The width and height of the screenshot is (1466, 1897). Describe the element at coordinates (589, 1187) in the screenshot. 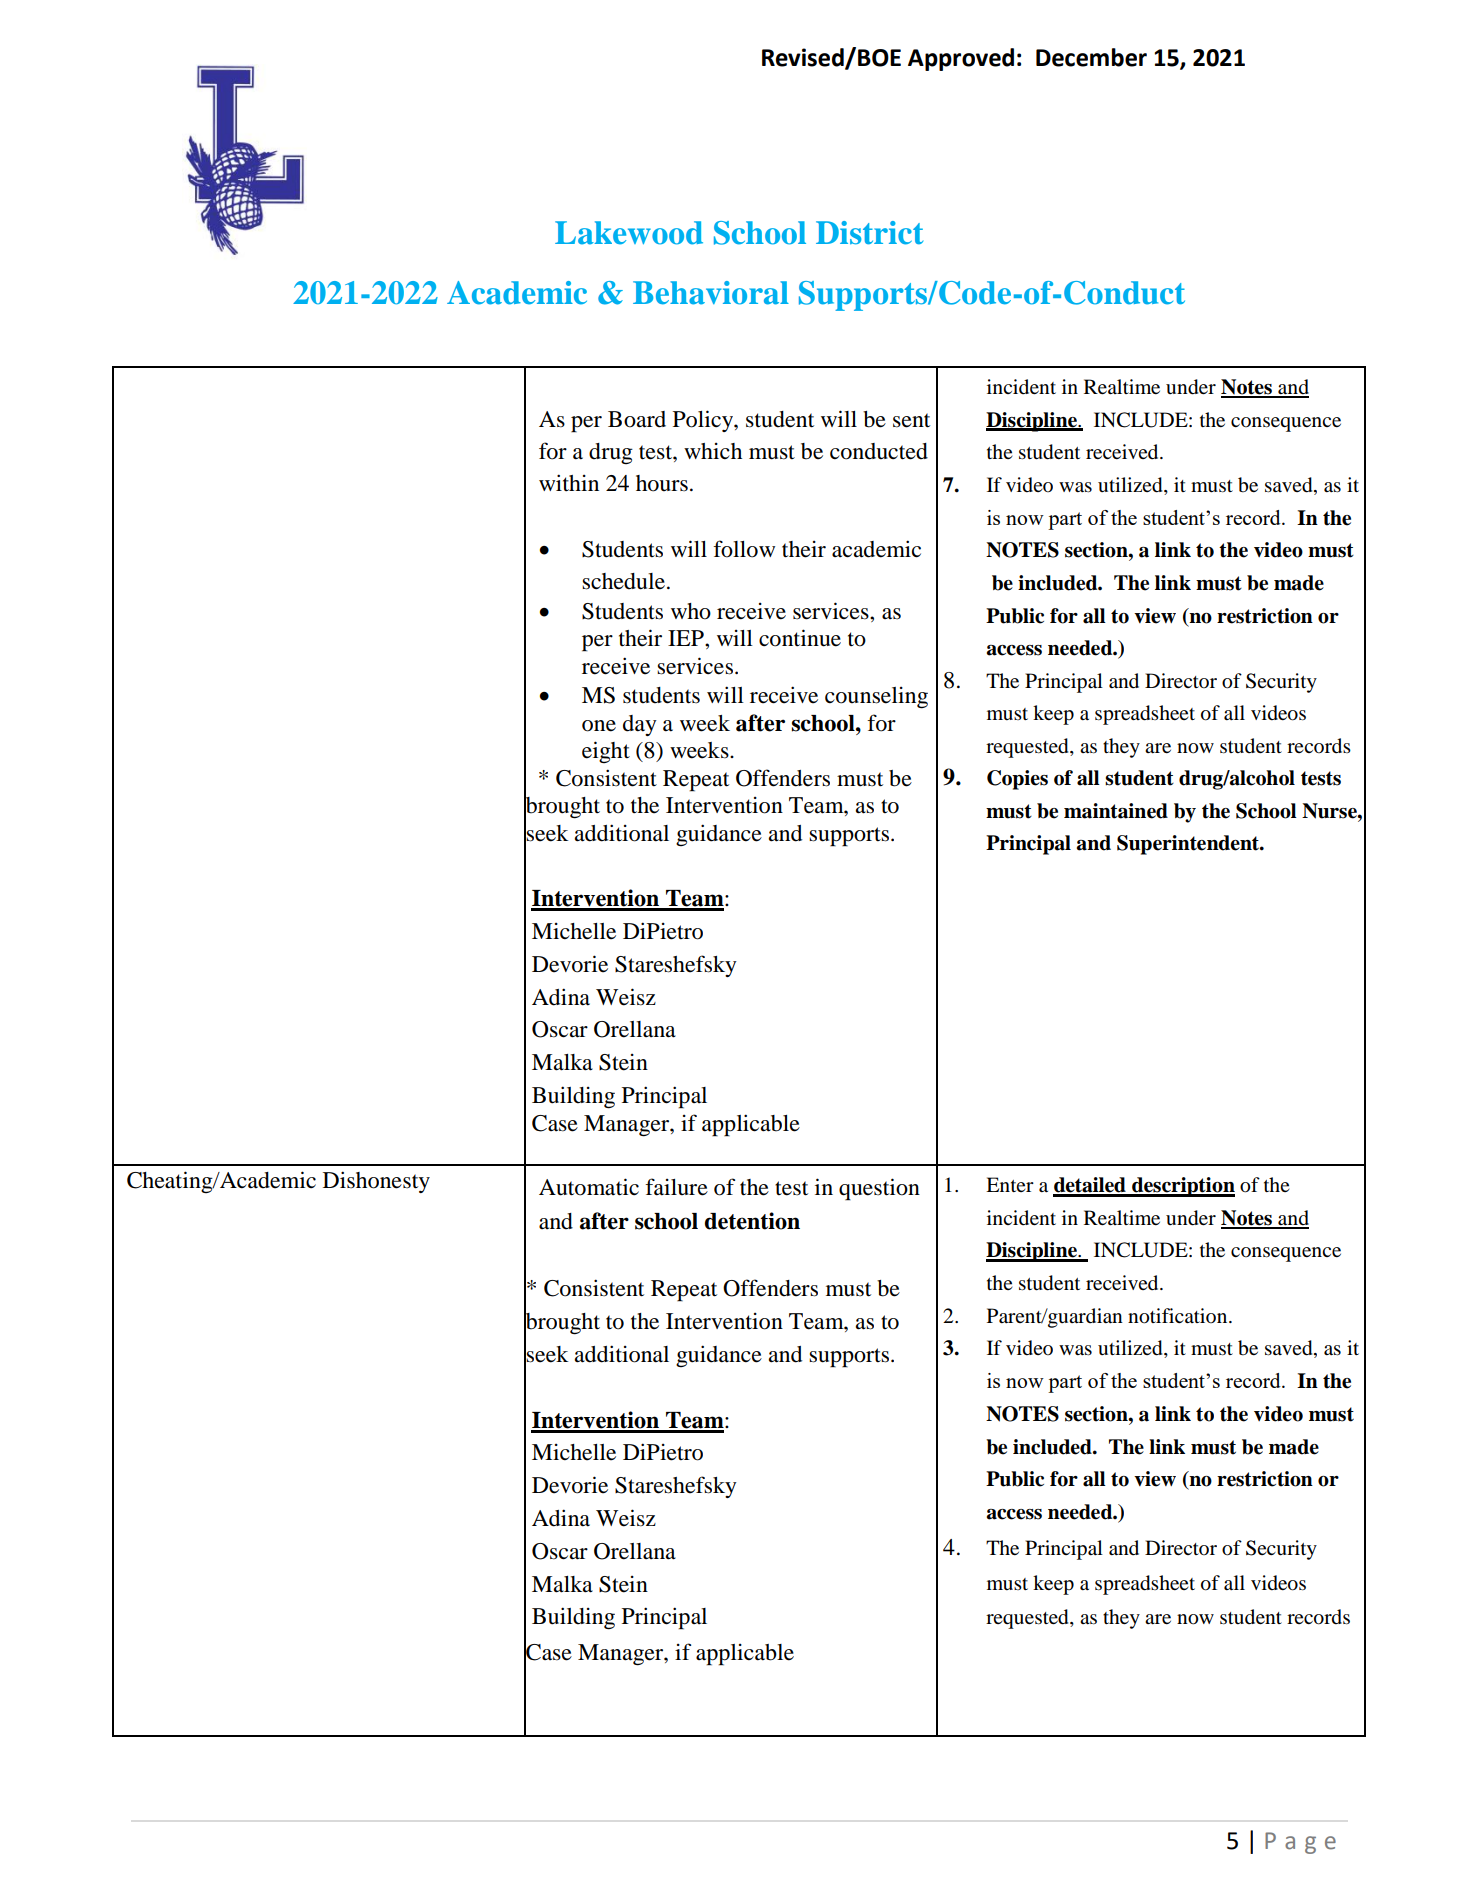

I see `Automatic` at that location.
